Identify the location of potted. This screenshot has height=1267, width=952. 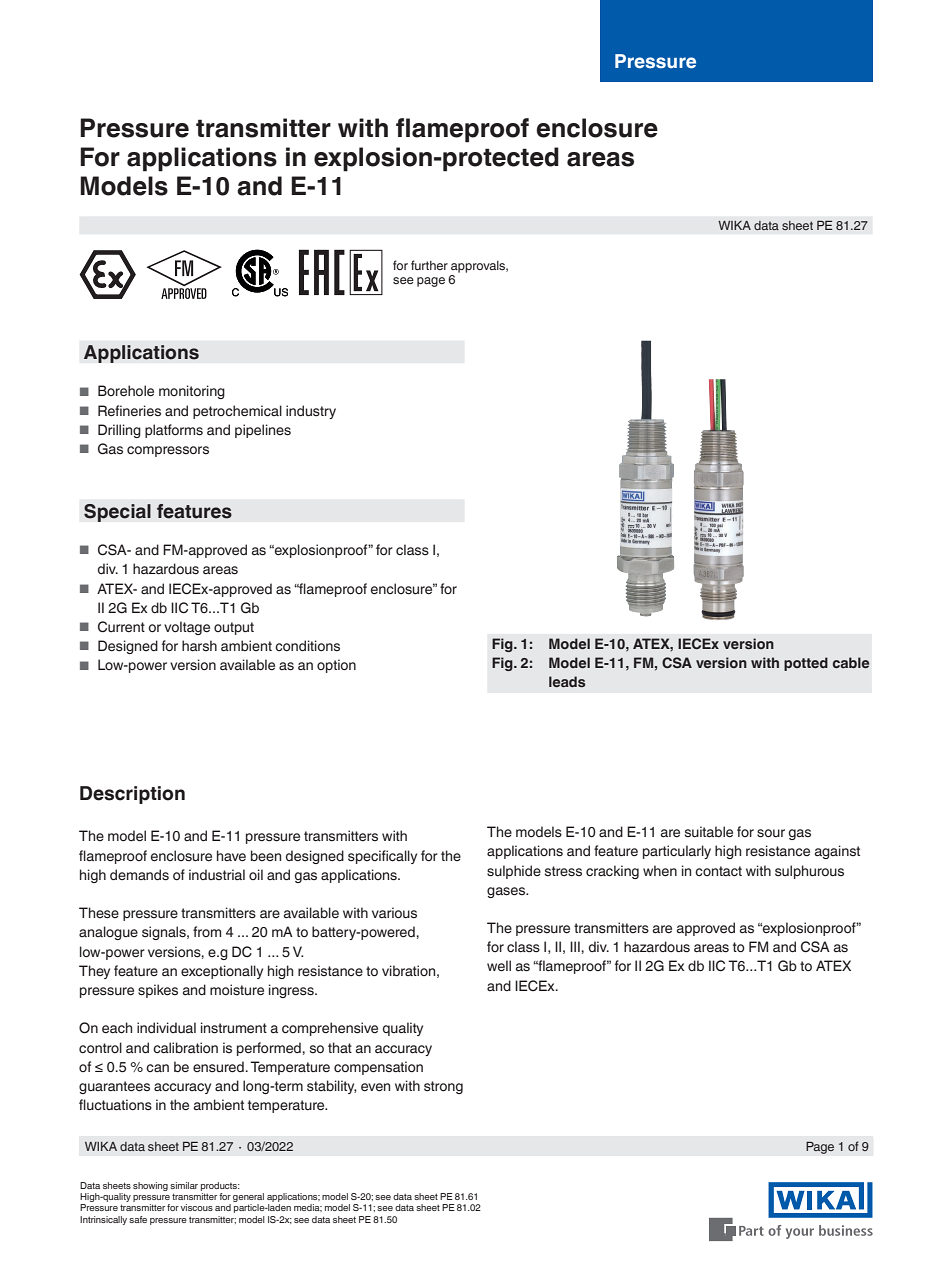
(806, 664).
